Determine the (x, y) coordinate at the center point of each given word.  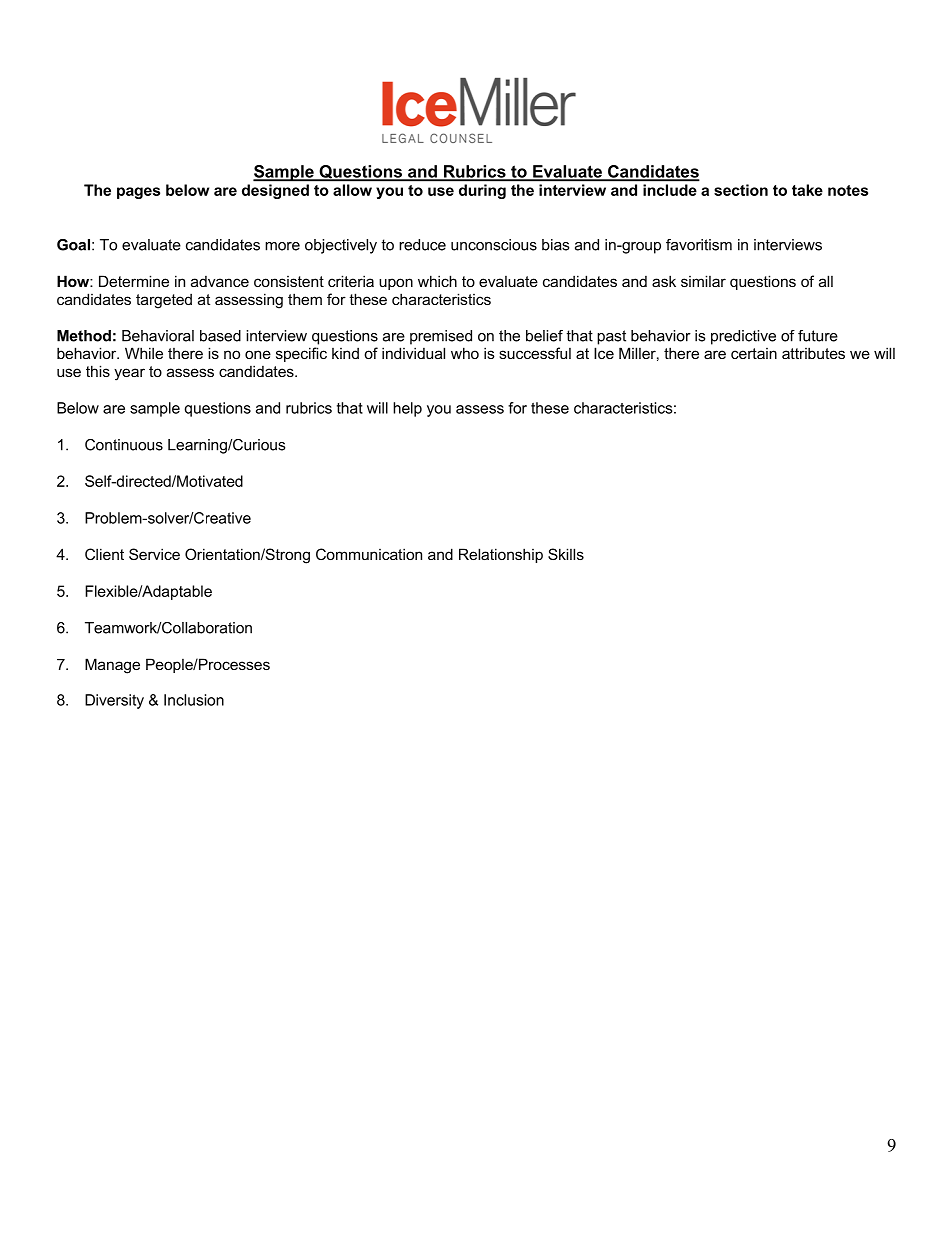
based (220, 336)
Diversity (114, 701)
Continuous (124, 445)
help (407, 409)
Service (154, 554)
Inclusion (194, 700)
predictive (743, 337)
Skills (566, 554)
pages (138, 193)
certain (754, 353)
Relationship (501, 555)
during (482, 191)
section (741, 190)
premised (441, 337)
